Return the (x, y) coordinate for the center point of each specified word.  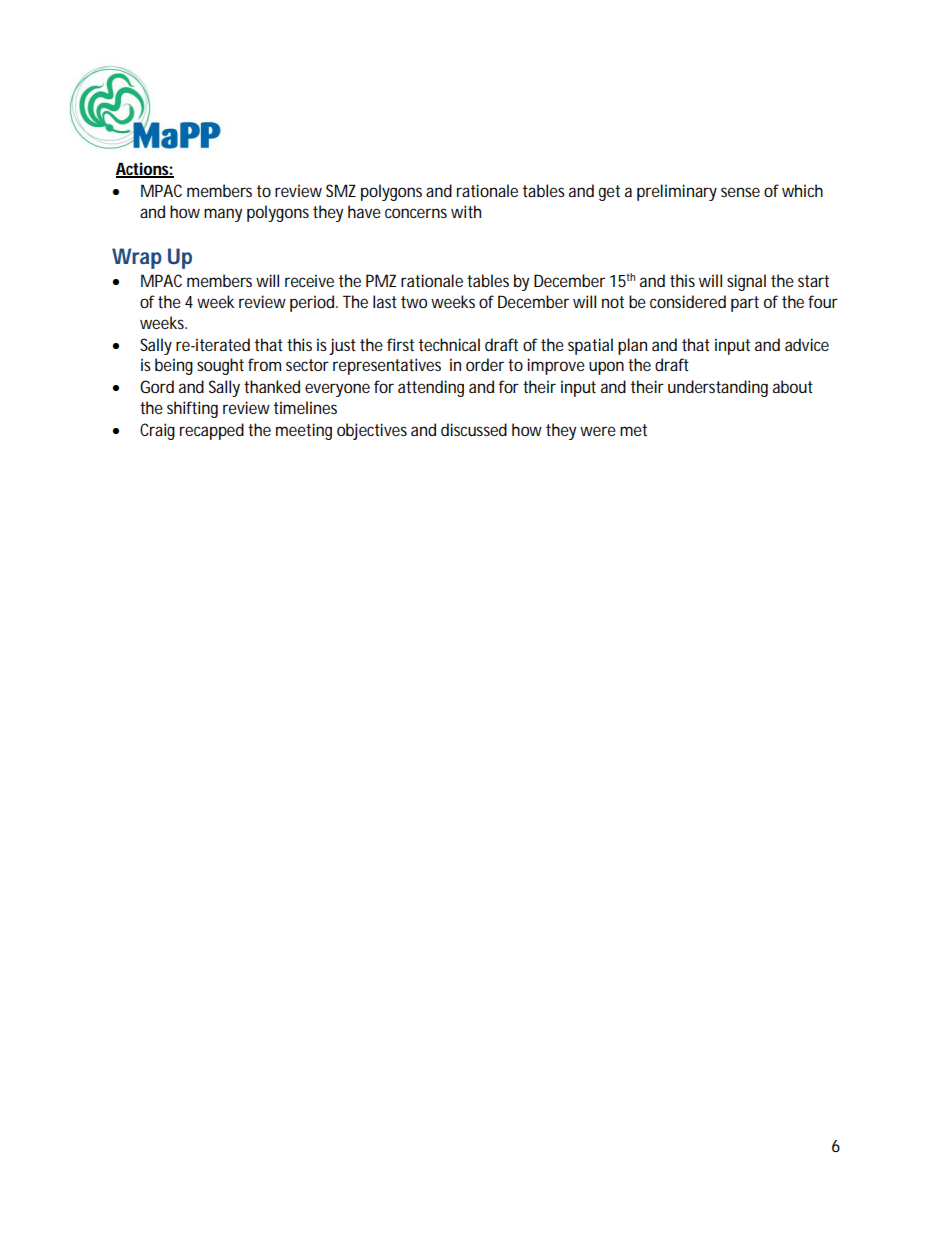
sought (220, 366)
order (485, 364)
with (466, 211)
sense (740, 192)
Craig (157, 431)
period (314, 303)
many (223, 215)
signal (746, 282)
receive (309, 280)
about (793, 386)
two (414, 302)
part (745, 304)
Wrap (137, 258)
